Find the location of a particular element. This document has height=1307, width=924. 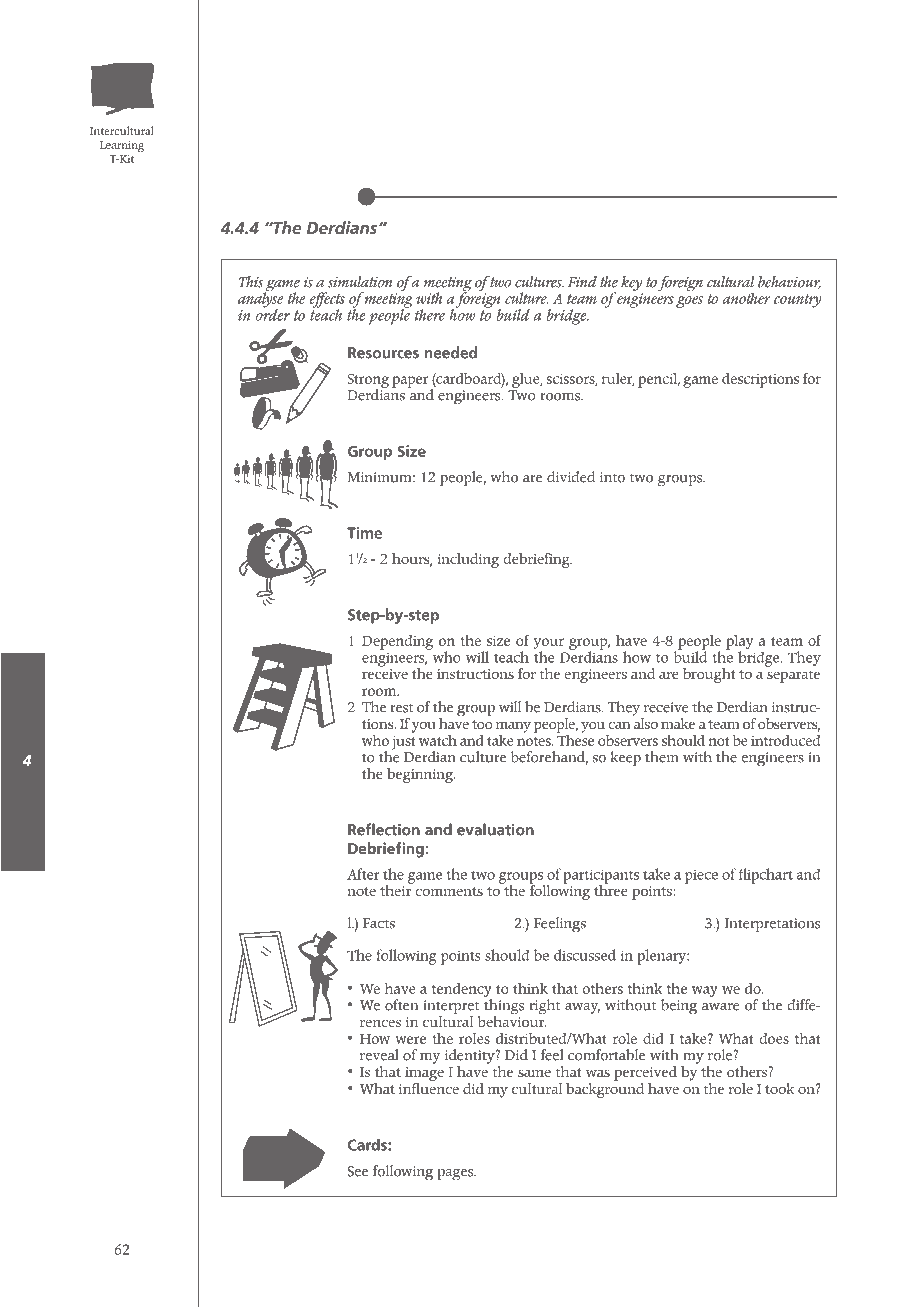

See is located at coordinates (357, 1171).
